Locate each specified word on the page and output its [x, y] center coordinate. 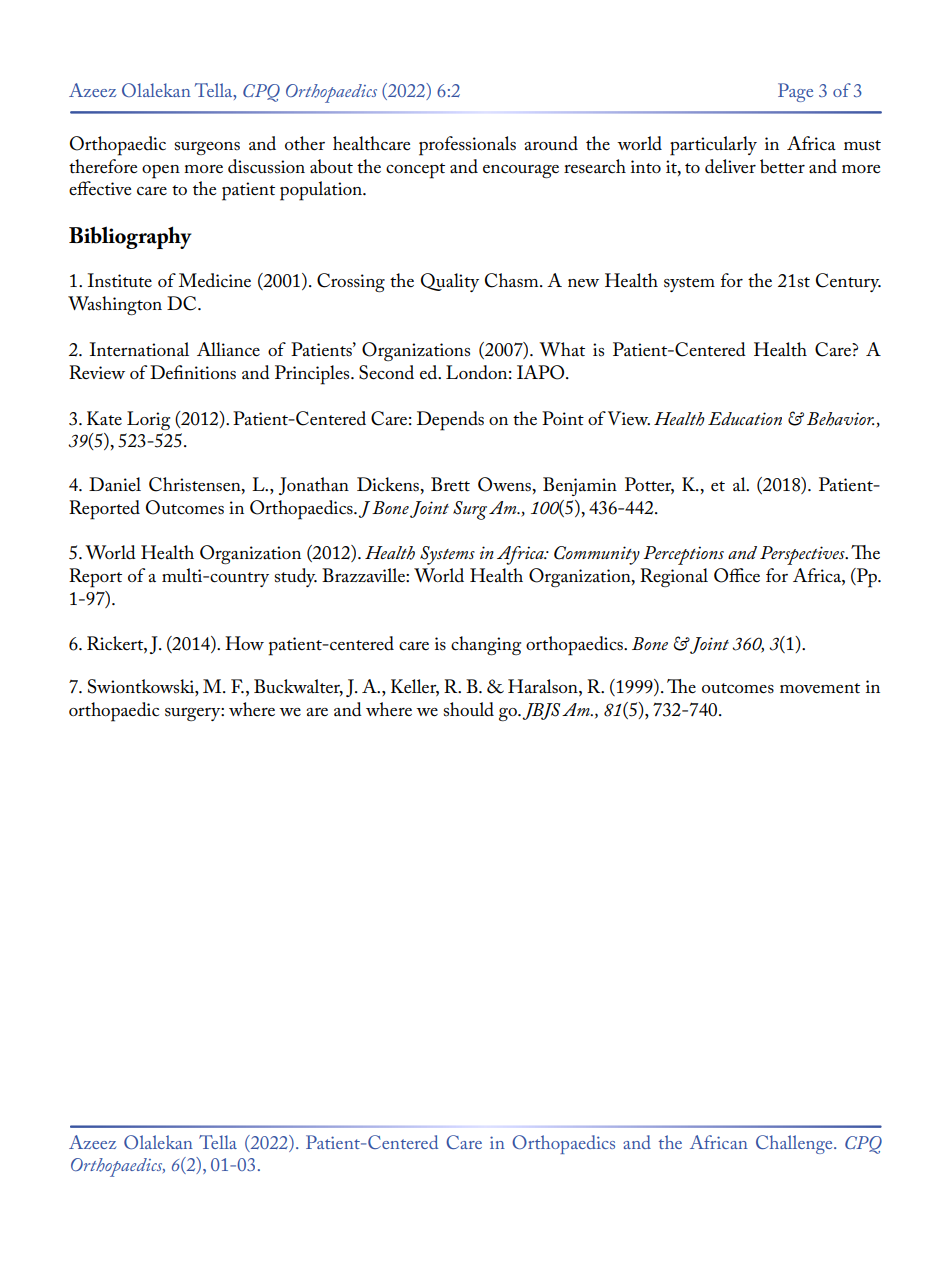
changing [486, 645]
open [161, 172]
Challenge [795, 1144]
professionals [467, 146]
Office [737, 575]
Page [795, 92]
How [244, 643]
